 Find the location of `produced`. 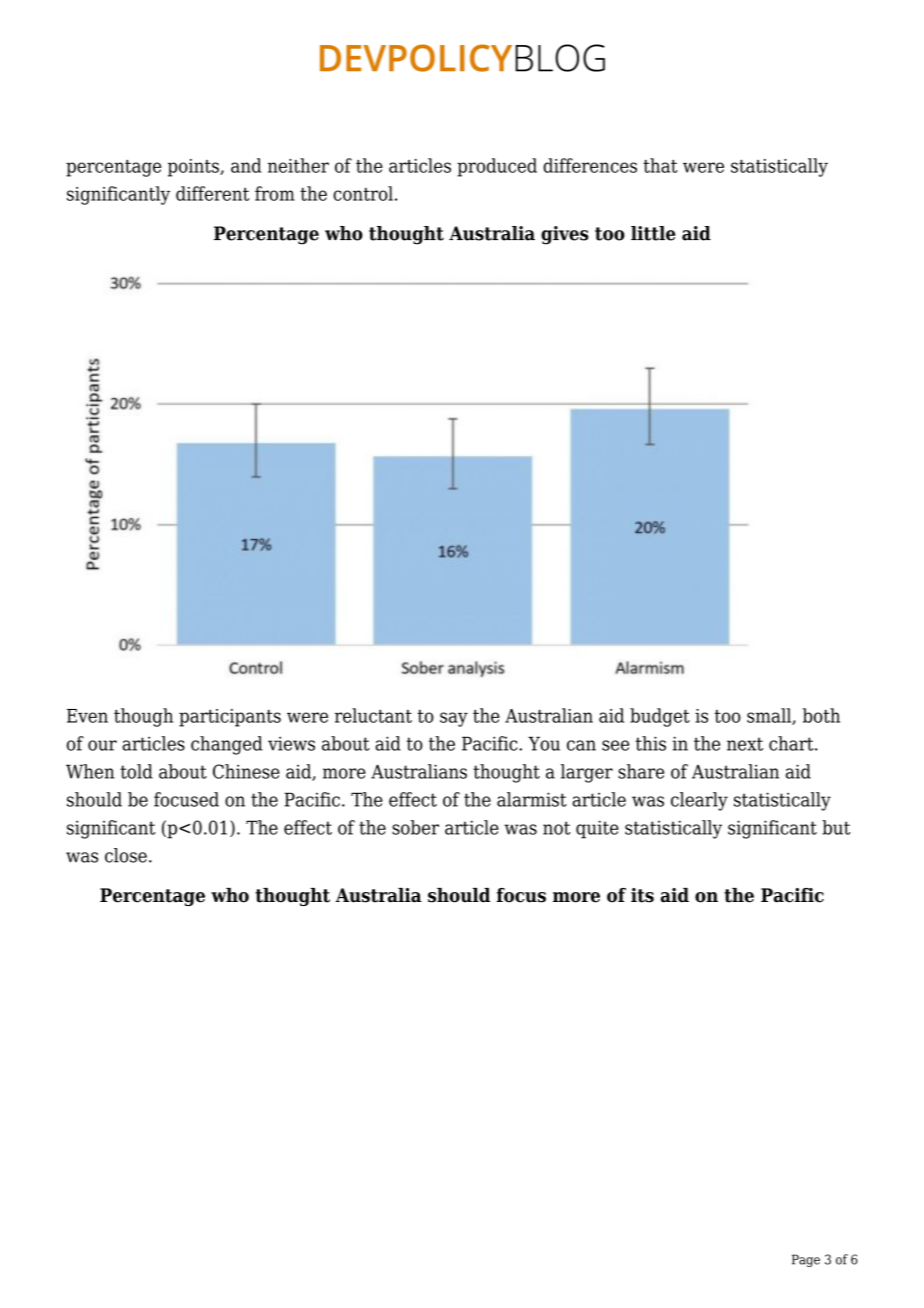

produced is located at coordinates (497, 167).
